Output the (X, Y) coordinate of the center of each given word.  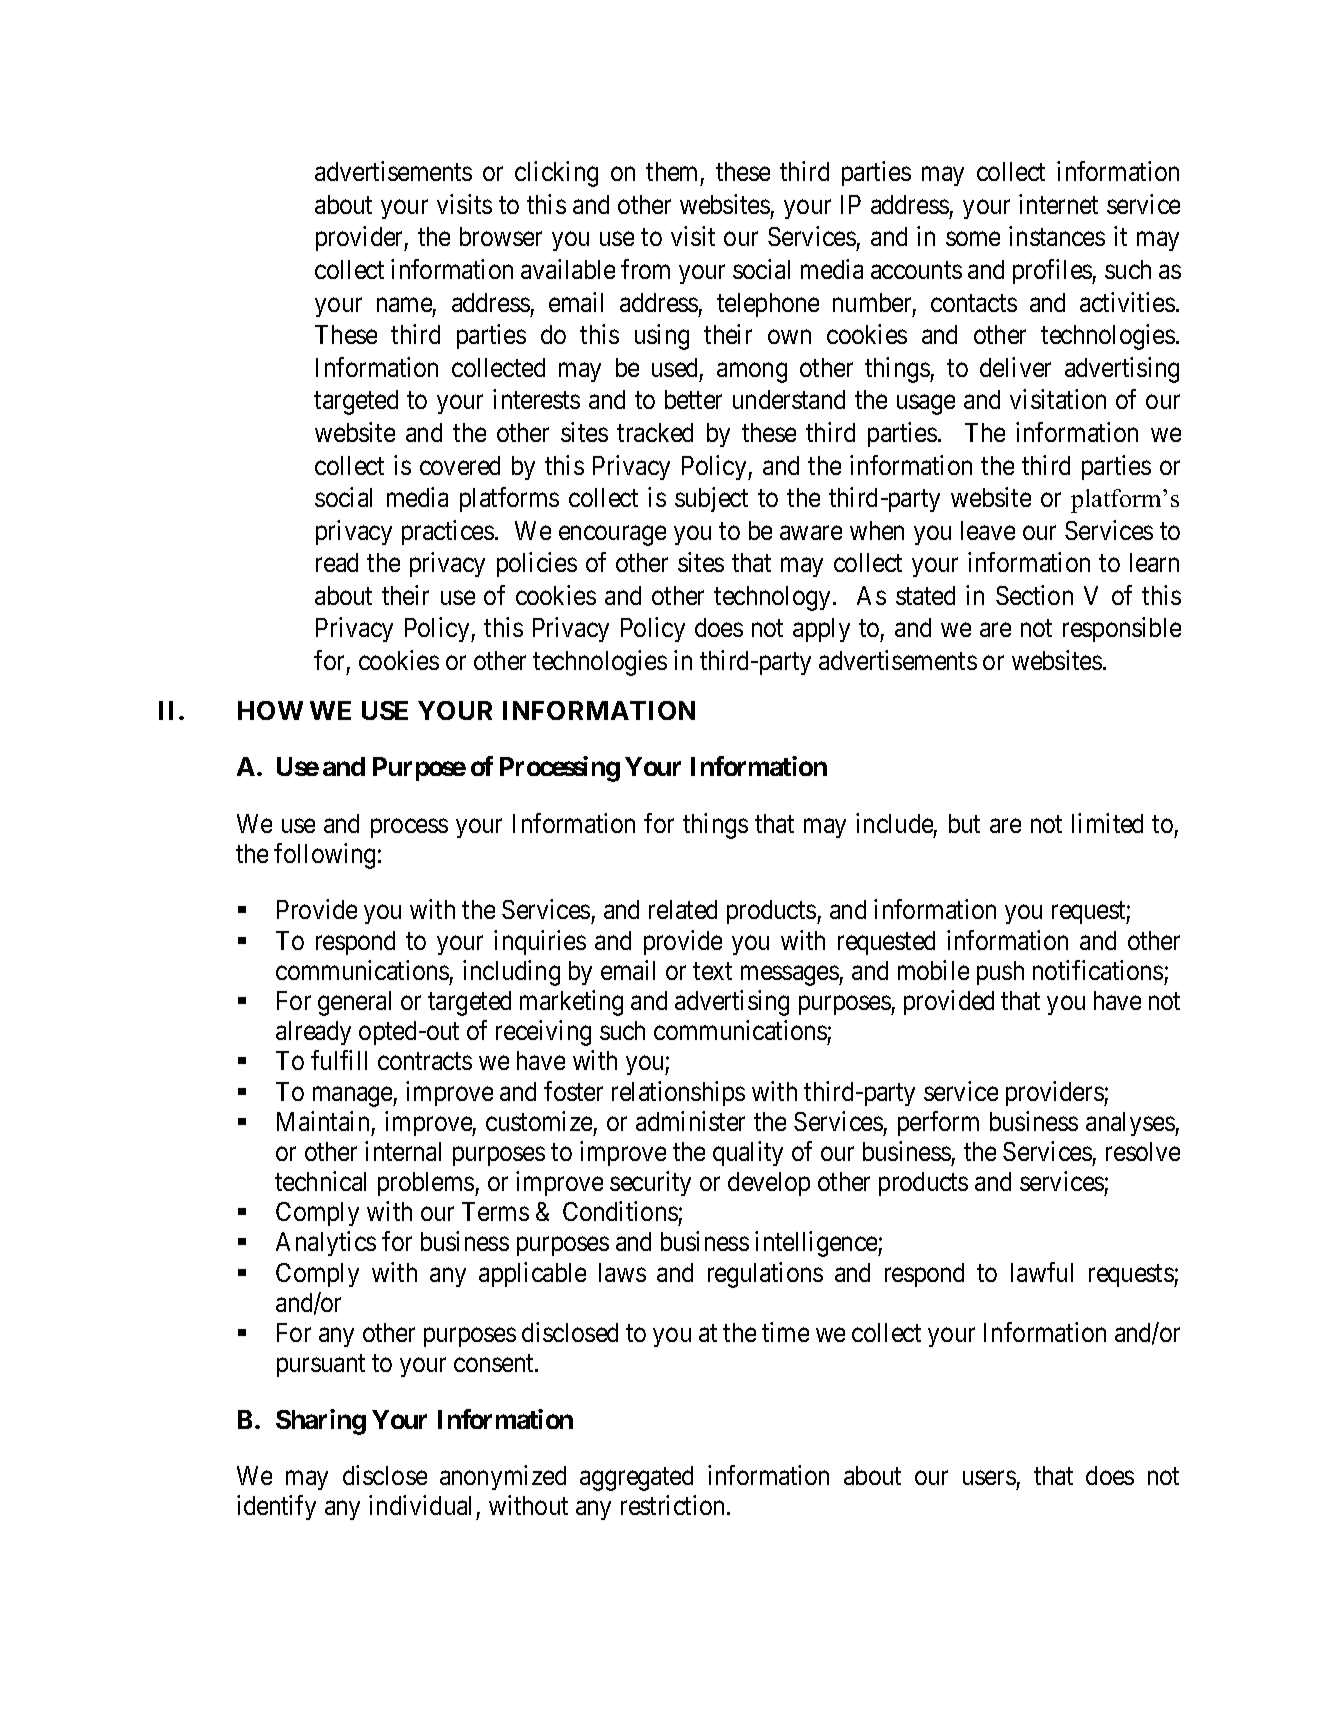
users (989, 1478)
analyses (1131, 1124)
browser (501, 236)
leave (988, 530)
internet (1058, 204)
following (324, 856)
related (683, 909)
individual (420, 1505)
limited (1107, 823)
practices (448, 532)
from (645, 269)
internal (403, 1151)
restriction (674, 1505)
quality (748, 1153)
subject (711, 499)
